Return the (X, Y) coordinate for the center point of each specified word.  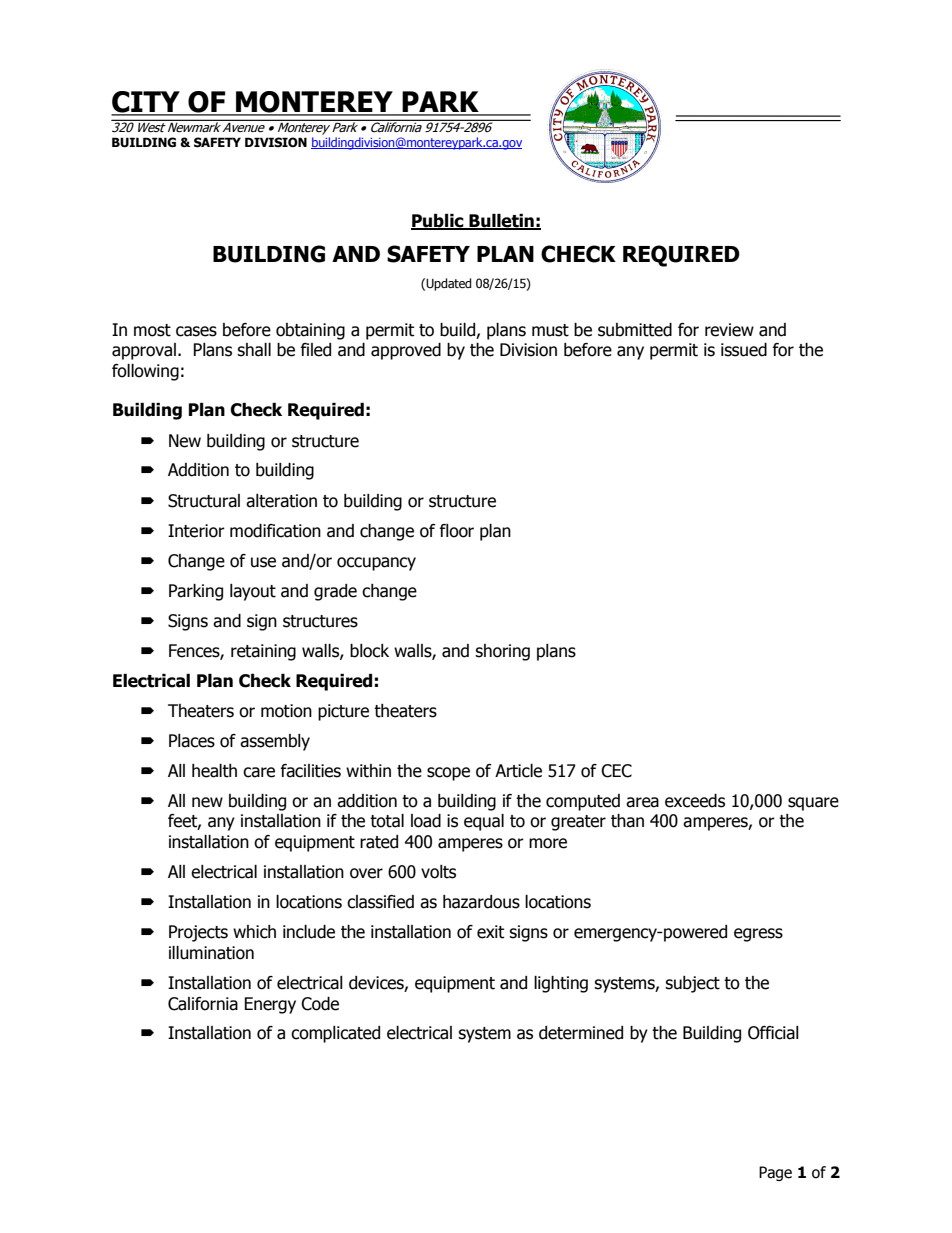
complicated (335, 1034)
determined (581, 1033)
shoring (502, 652)
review (729, 330)
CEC (616, 771)
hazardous (481, 902)
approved (406, 351)
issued (744, 350)
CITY (146, 103)
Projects (198, 933)
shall (254, 350)
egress (758, 935)
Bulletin (501, 222)
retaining (263, 652)
